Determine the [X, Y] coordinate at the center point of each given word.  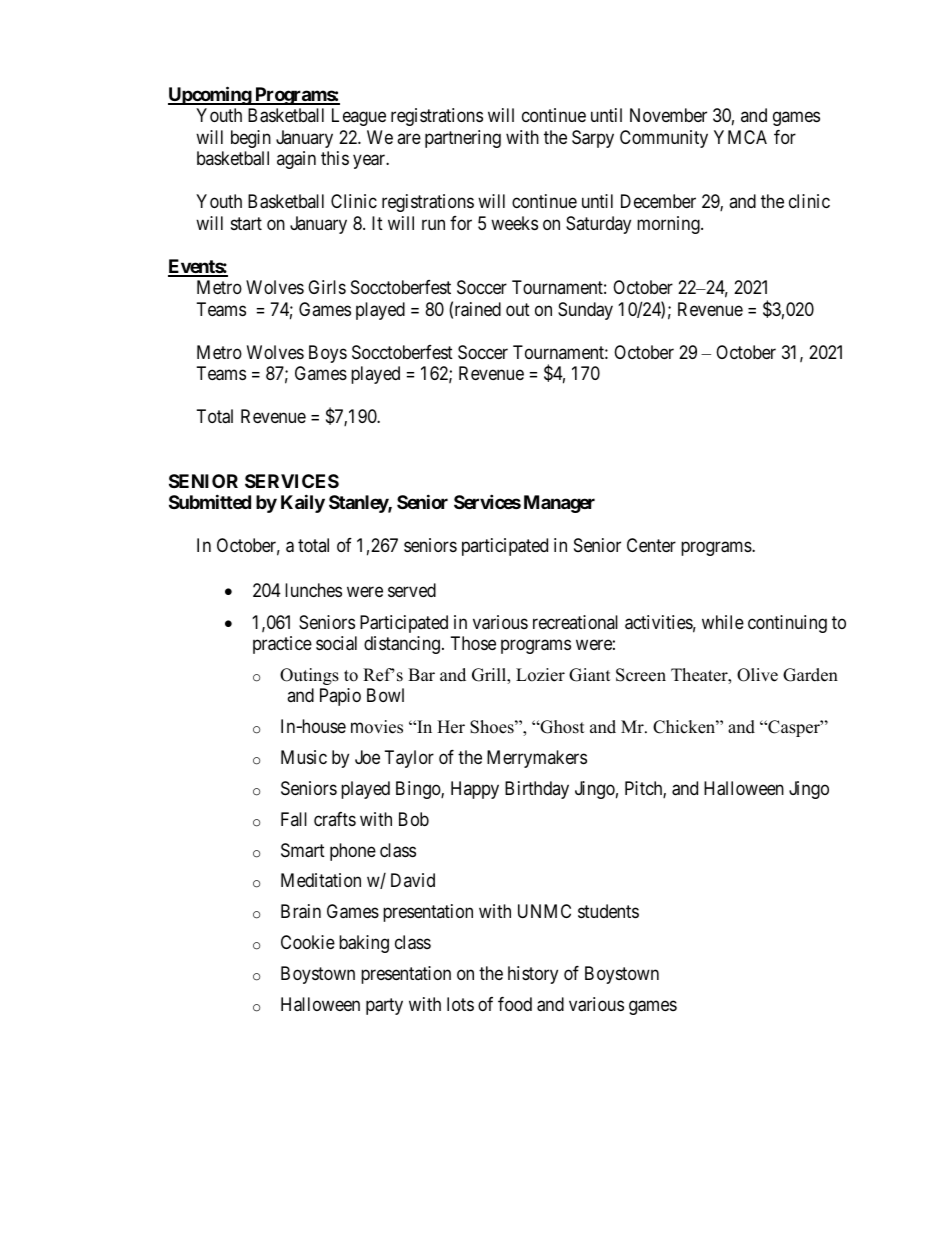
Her [451, 727]
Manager [559, 504]
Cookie [308, 942]
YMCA [740, 137]
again [296, 160]
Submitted [210, 501]
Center [651, 545]
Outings [309, 676]
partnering [463, 139]
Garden [810, 675]
